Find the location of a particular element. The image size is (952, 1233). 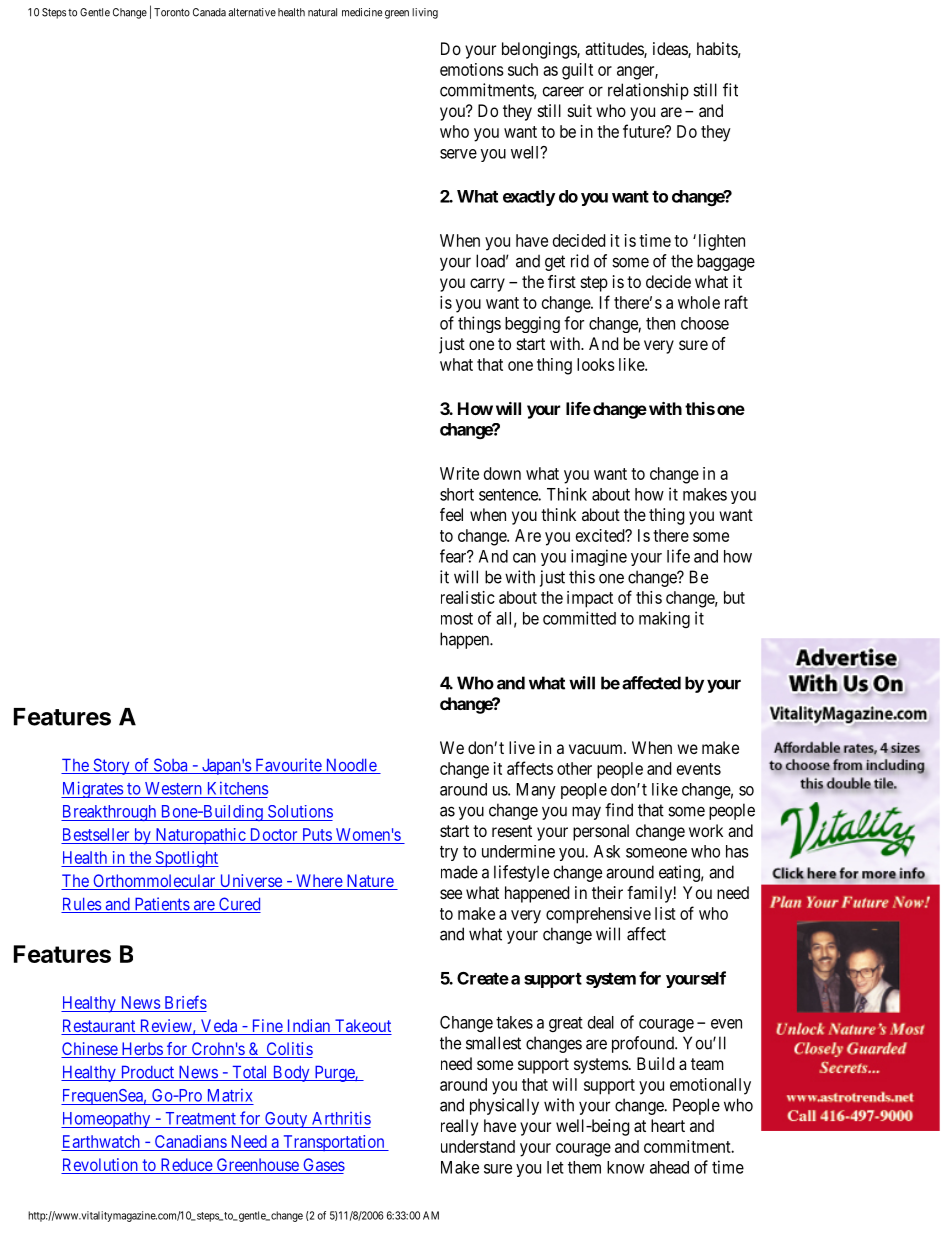

relationship is located at coordinates (648, 91).
